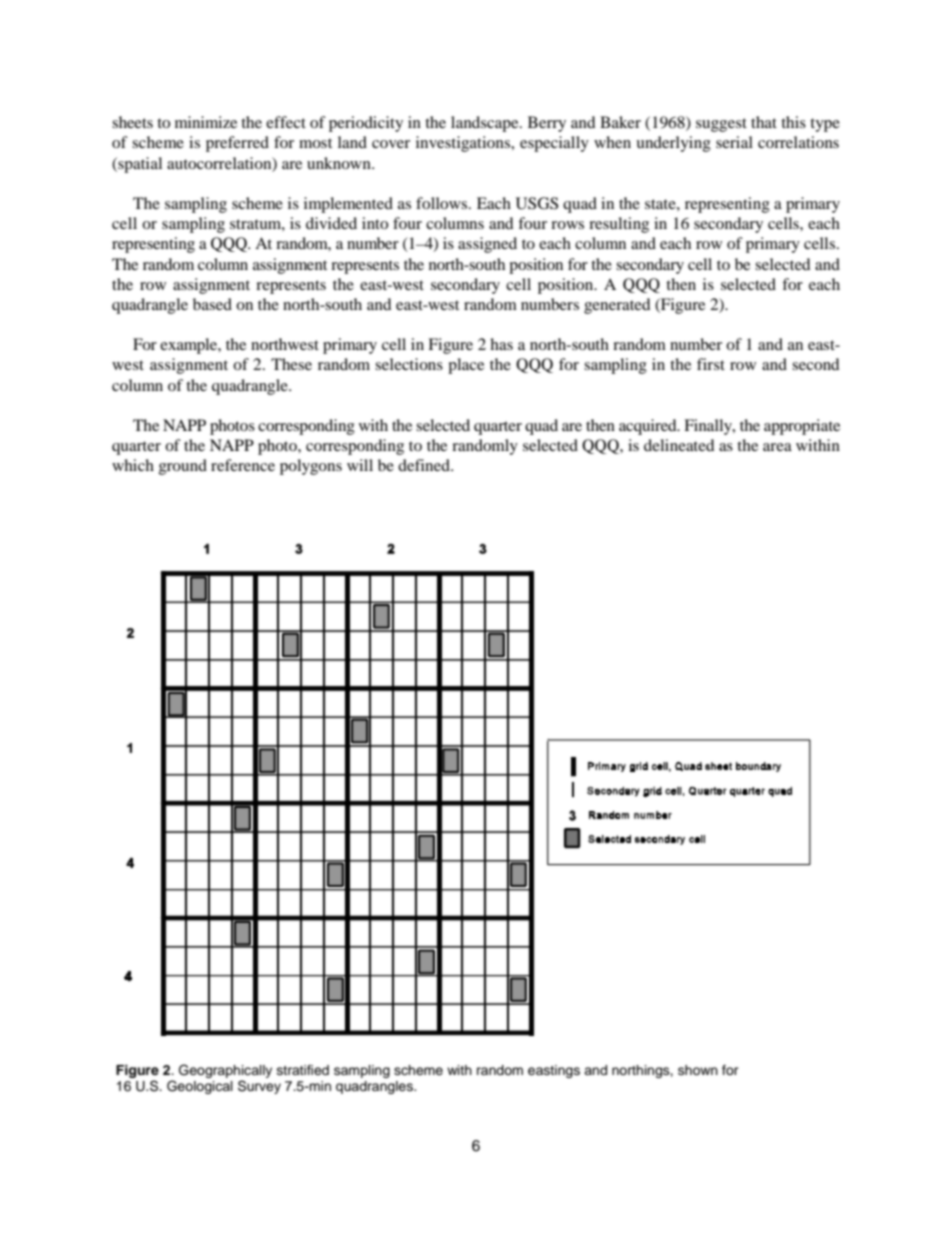 This document has height=1233, width=952. Describe the element at coordinates (425, 465) in the document. I see `defined` at that location.
